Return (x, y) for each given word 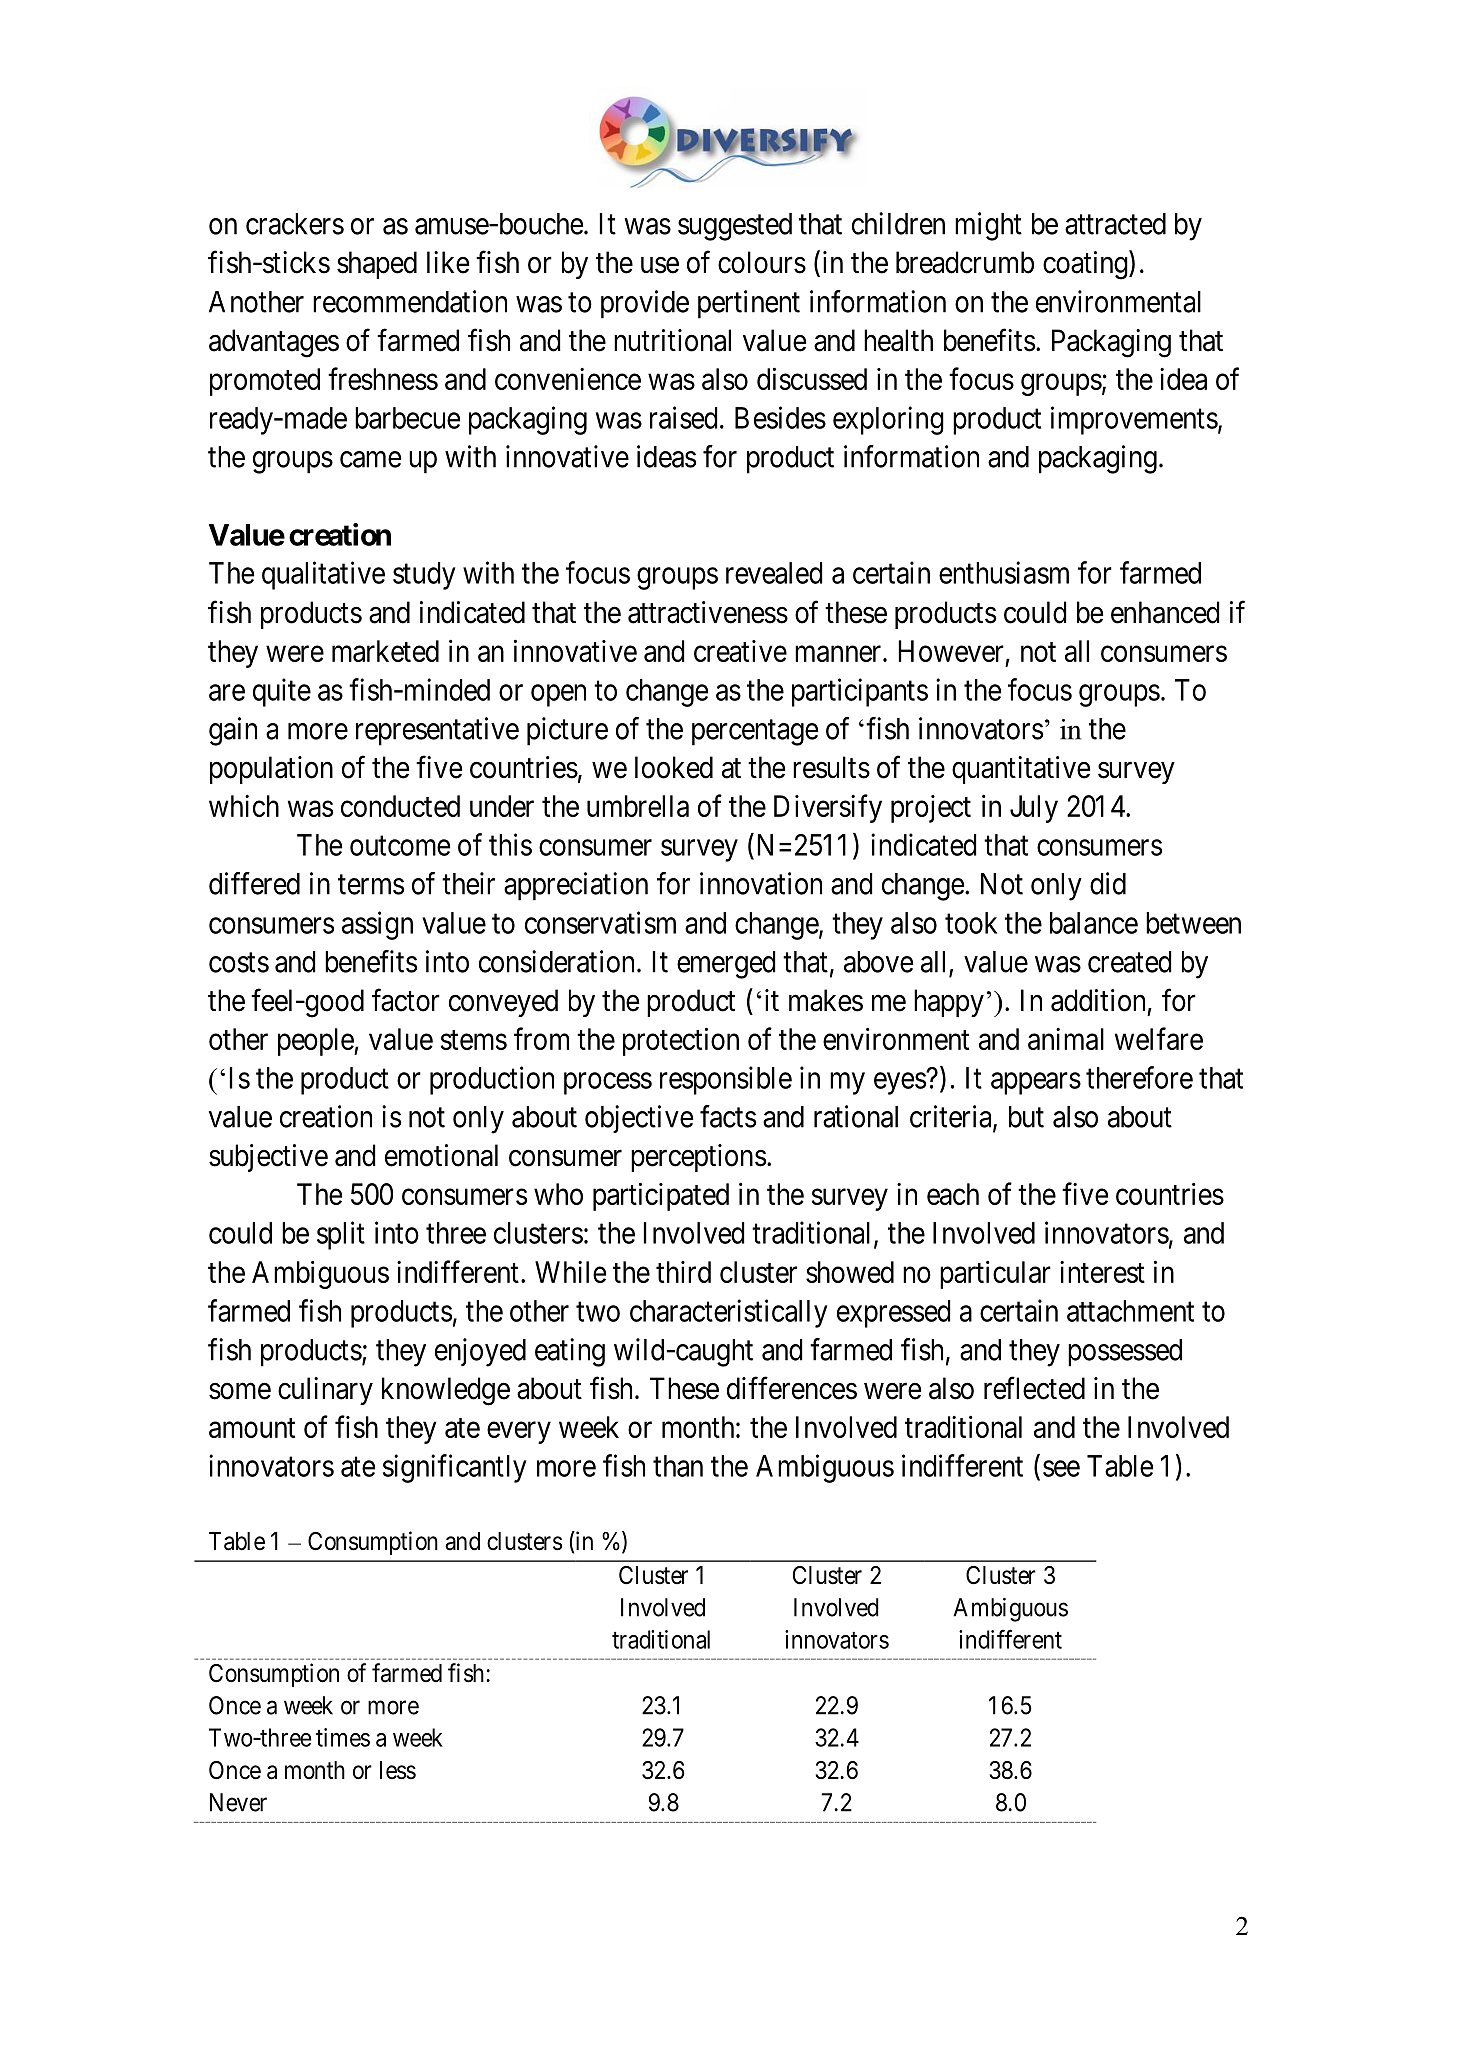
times (343, 1737)
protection (681, 1042)
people (316, 1042)
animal (1066, 1039)
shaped (377, 265)
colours (762, 262)
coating (1086, 265)
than (678, 1466)
